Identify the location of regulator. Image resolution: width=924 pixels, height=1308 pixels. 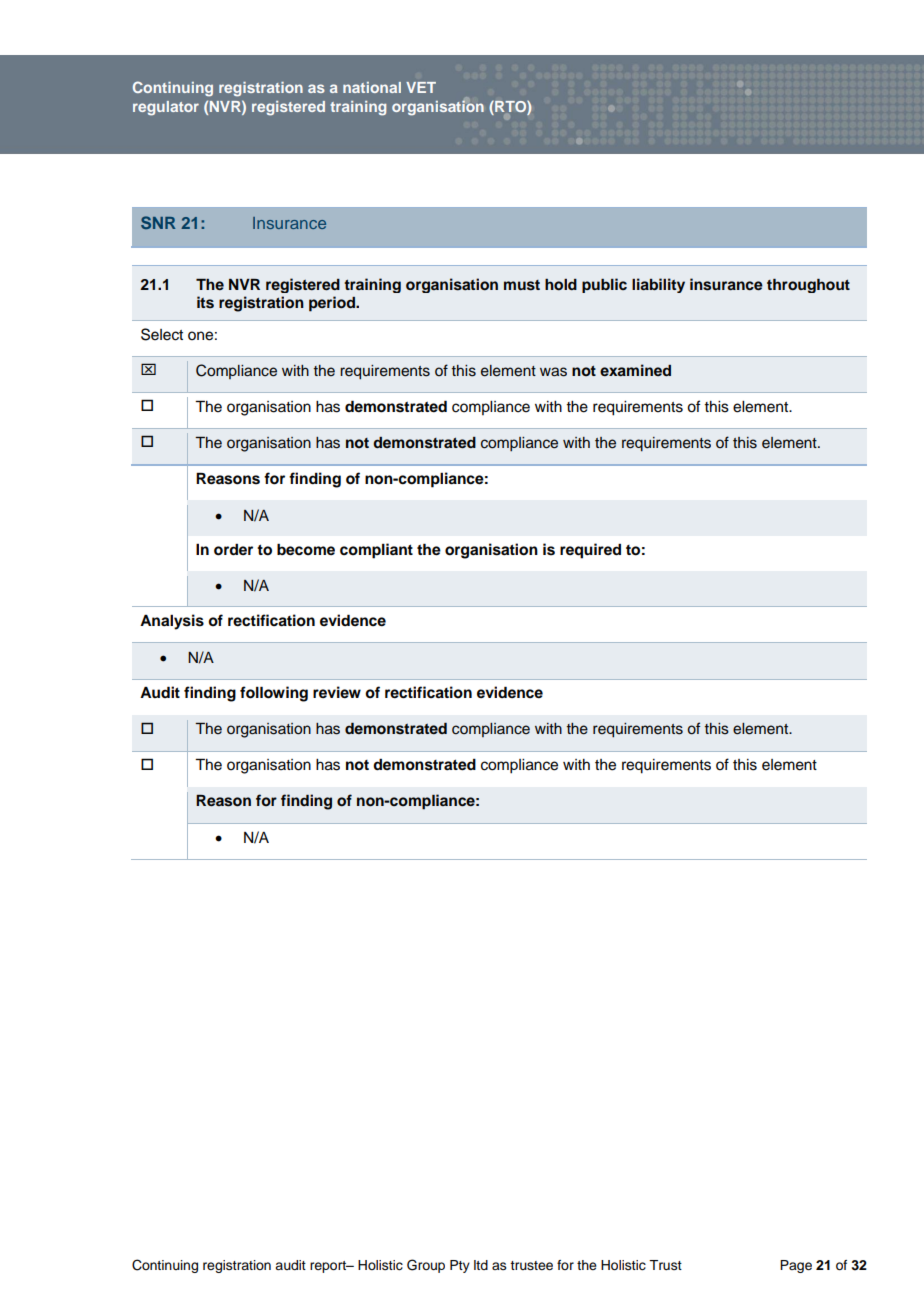
(166, 108).
